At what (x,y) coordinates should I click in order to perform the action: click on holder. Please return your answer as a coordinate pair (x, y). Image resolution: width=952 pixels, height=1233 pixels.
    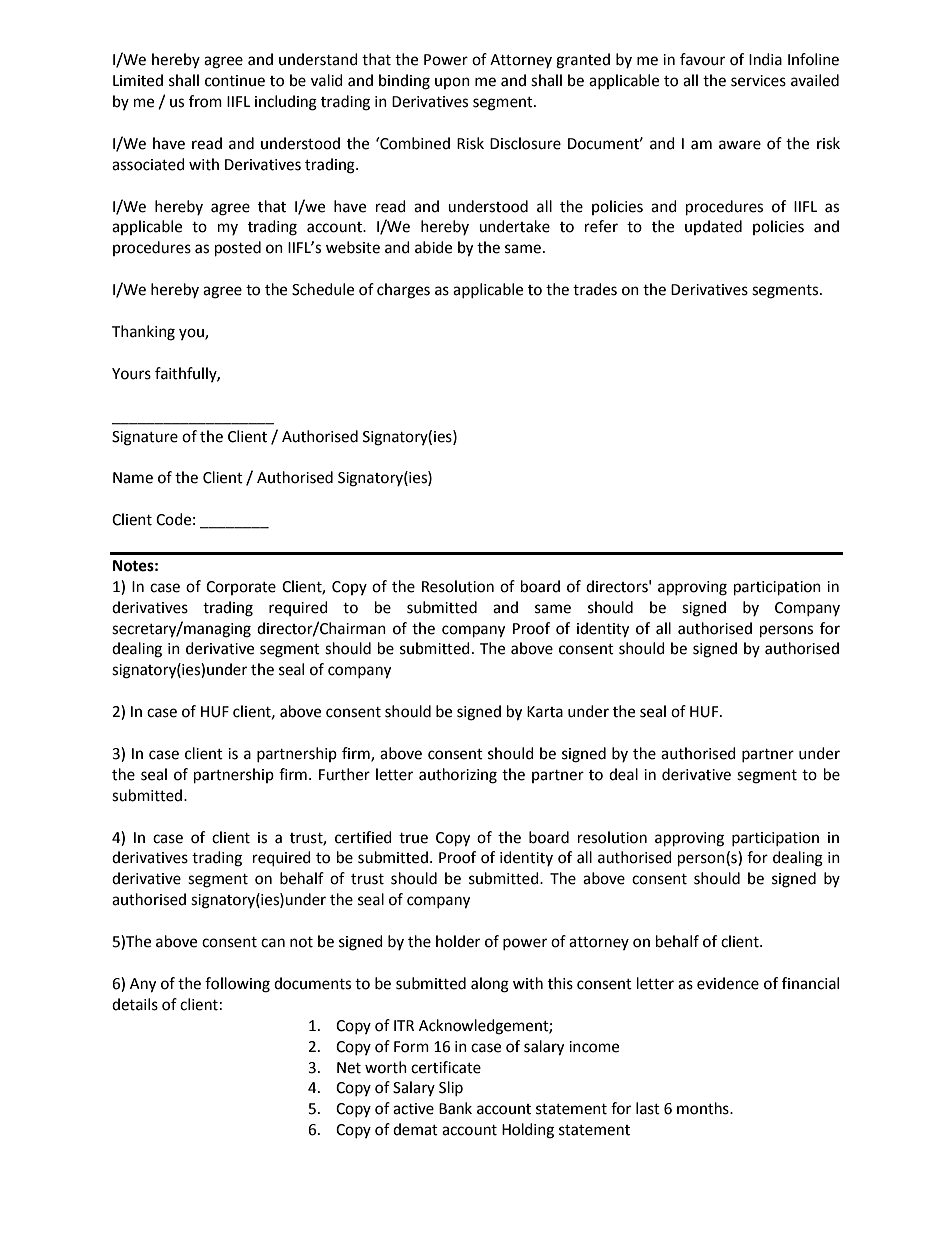
    Looking at the image, I should click on (458, 941).
